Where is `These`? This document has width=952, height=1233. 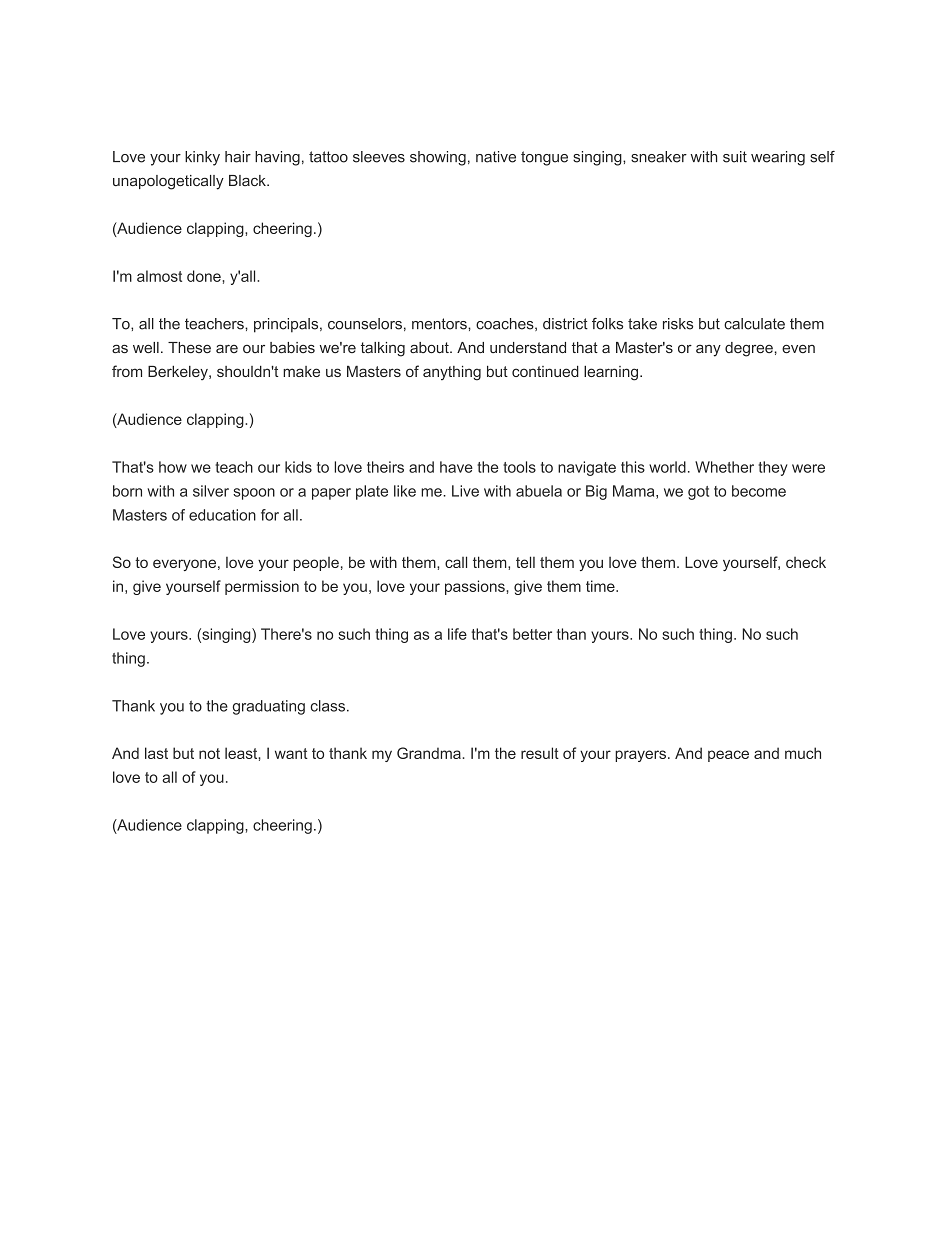 These is located at coordinates (189, 347).
